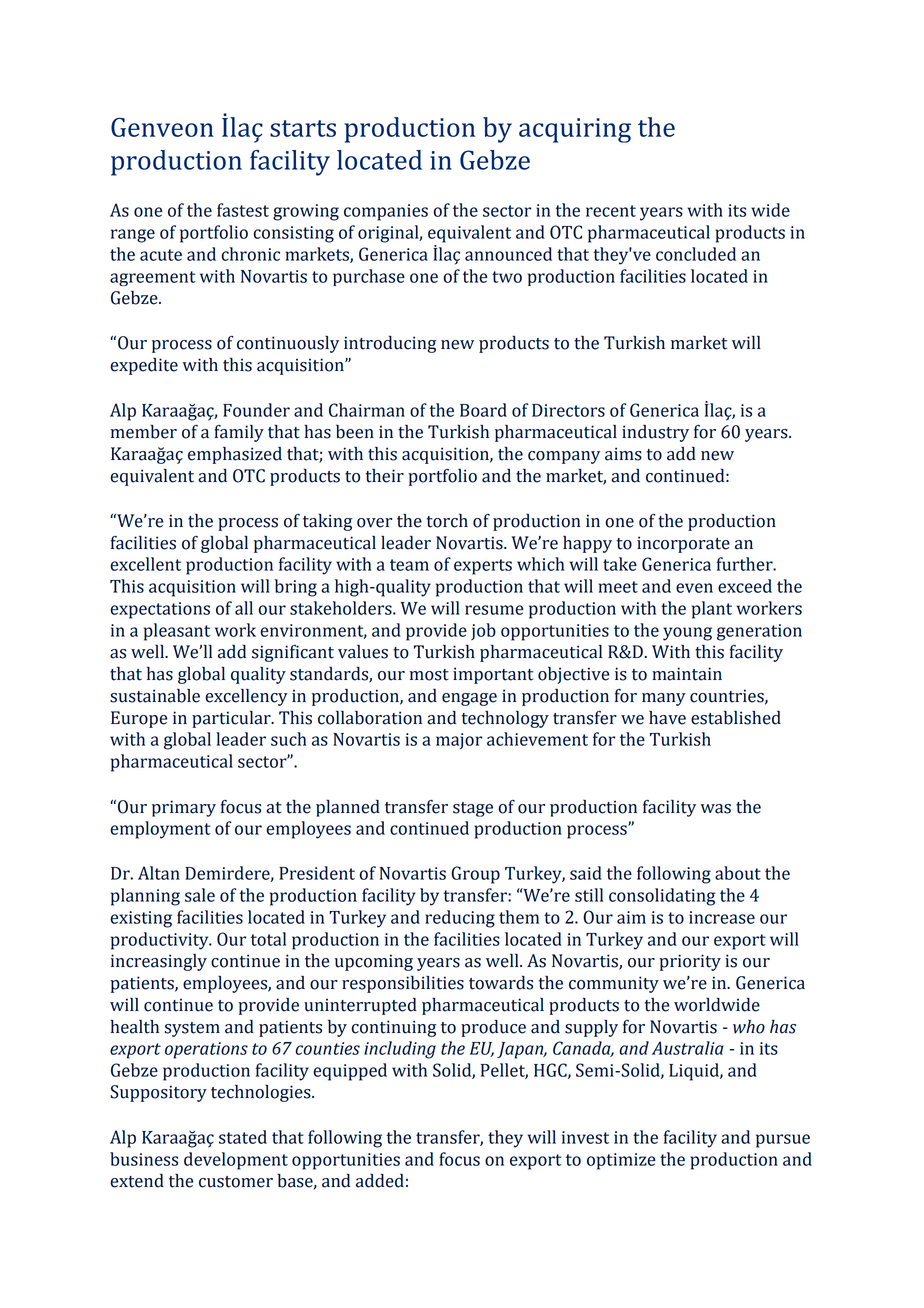 The image size is (924, 1308). What do you see at coordinates (783, 1141) in the screenshot?
I see `pursue` at bounding box center [783, 1141].
